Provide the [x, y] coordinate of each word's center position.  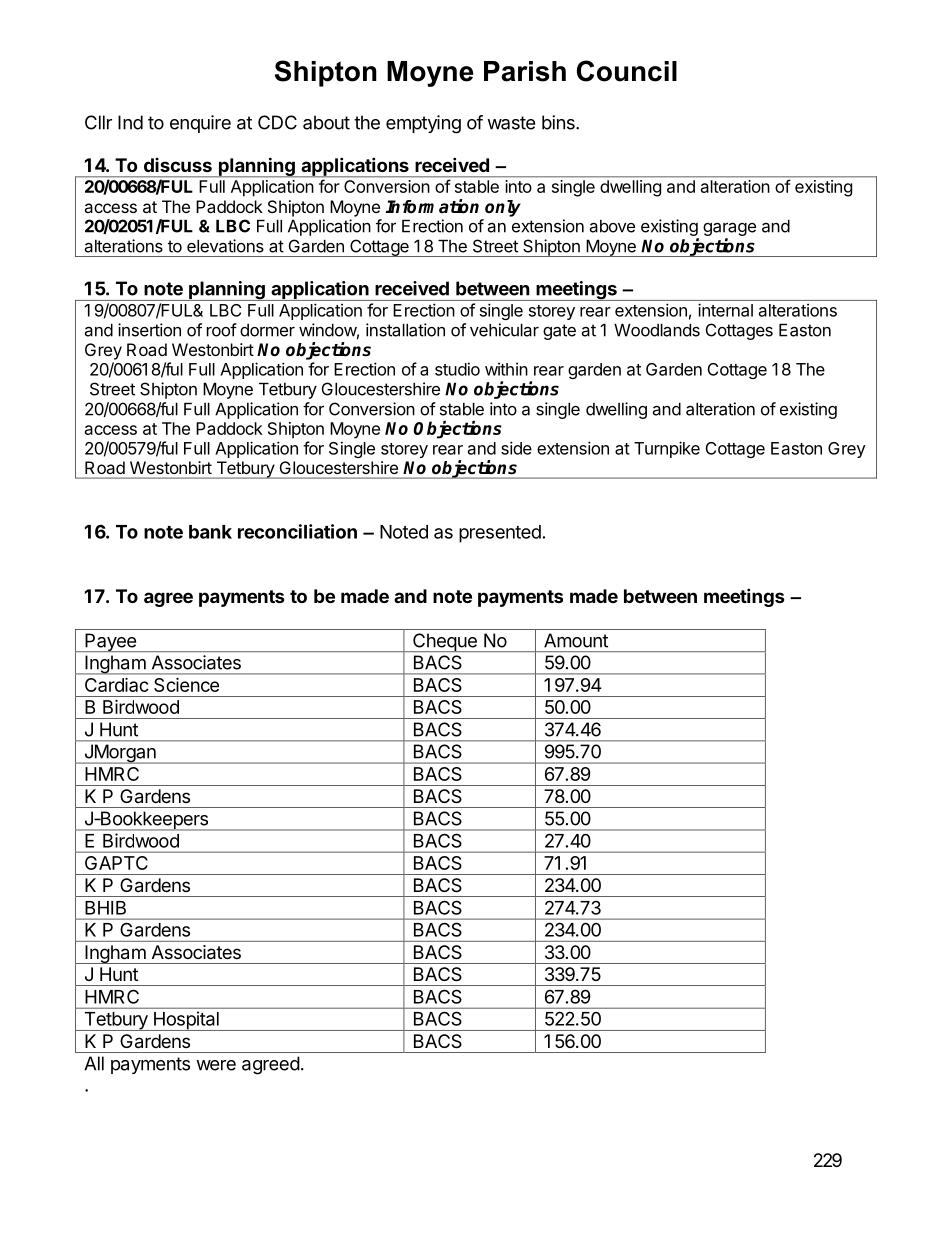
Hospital [186, 1021]
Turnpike [667, 449]
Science [186, 685]
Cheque [445, 642]
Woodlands [657, 330]
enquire [200, 124]
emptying [423, 124]
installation [405, 330]
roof [222, 330]
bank [210, 532]
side [516, 448]
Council [627, 71]
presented [500, 534]
